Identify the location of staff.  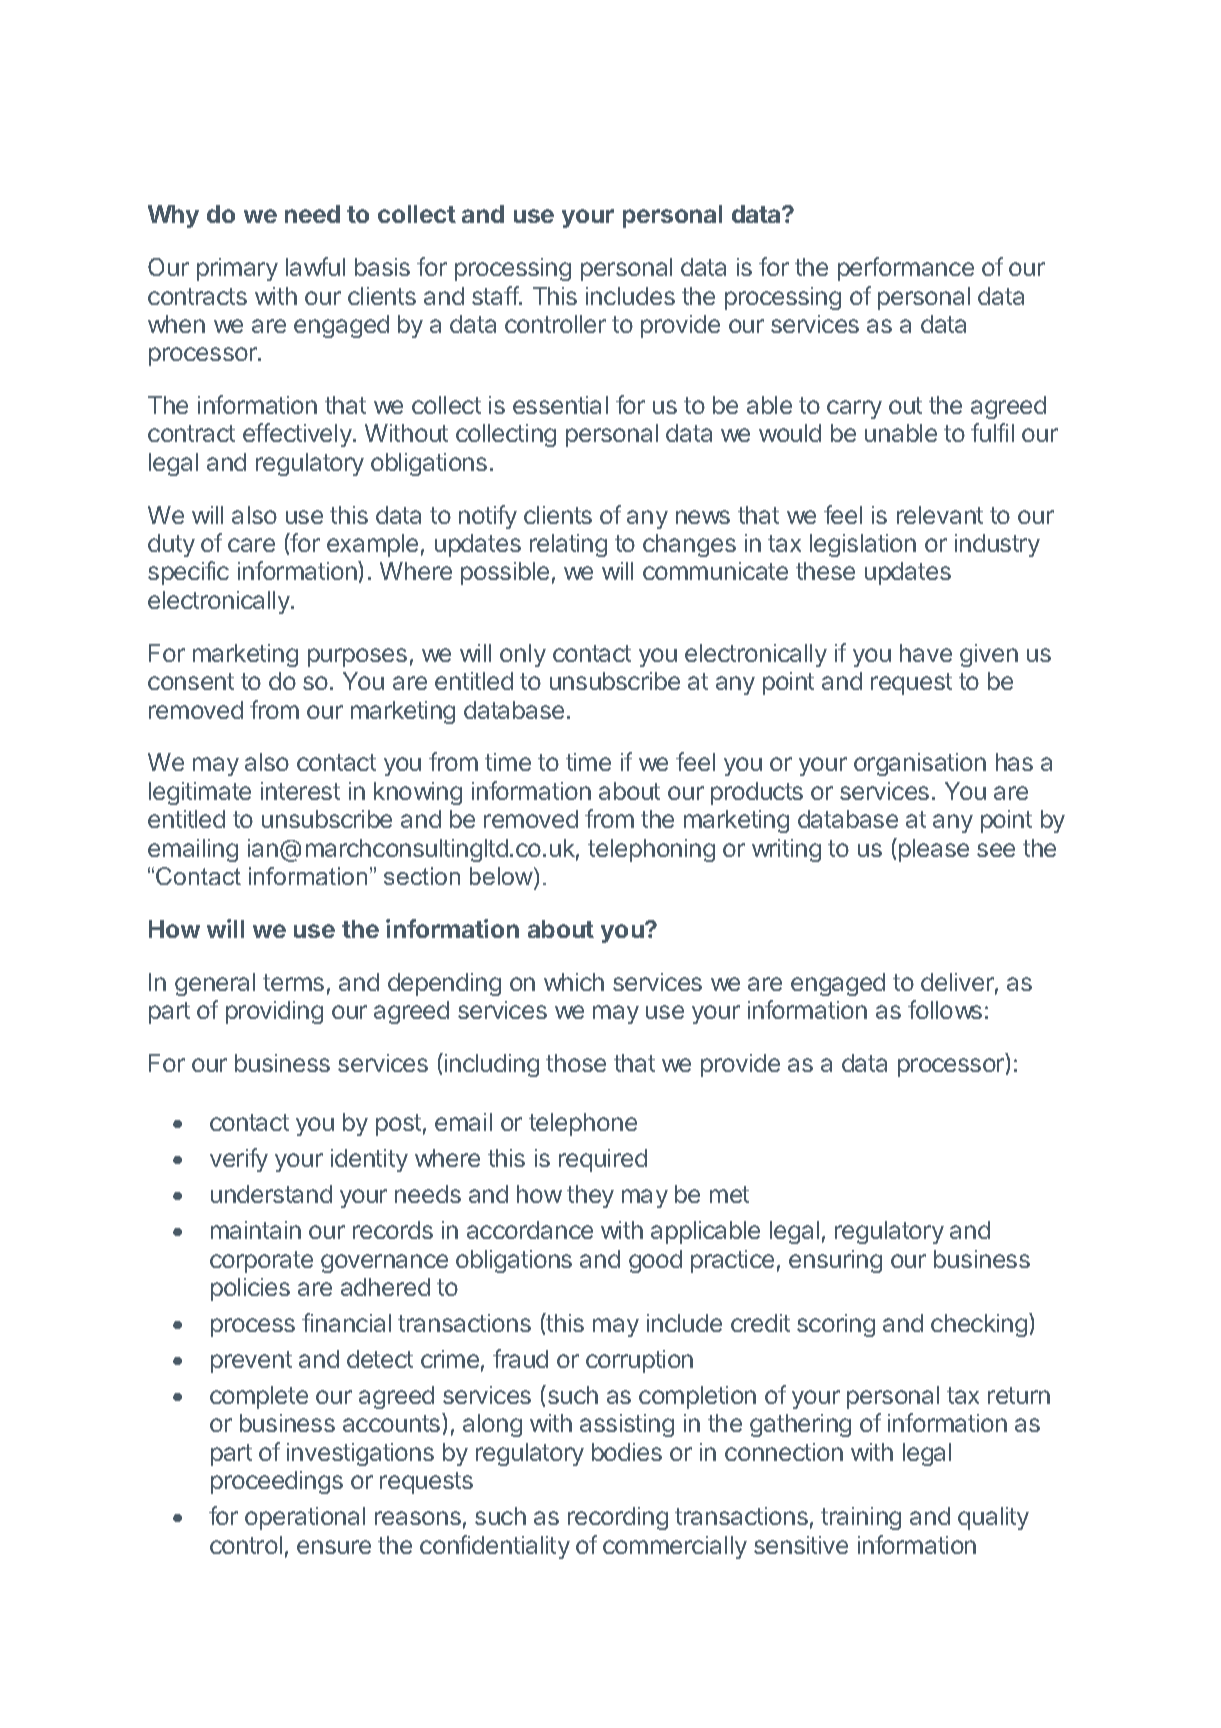
(496, 295).
